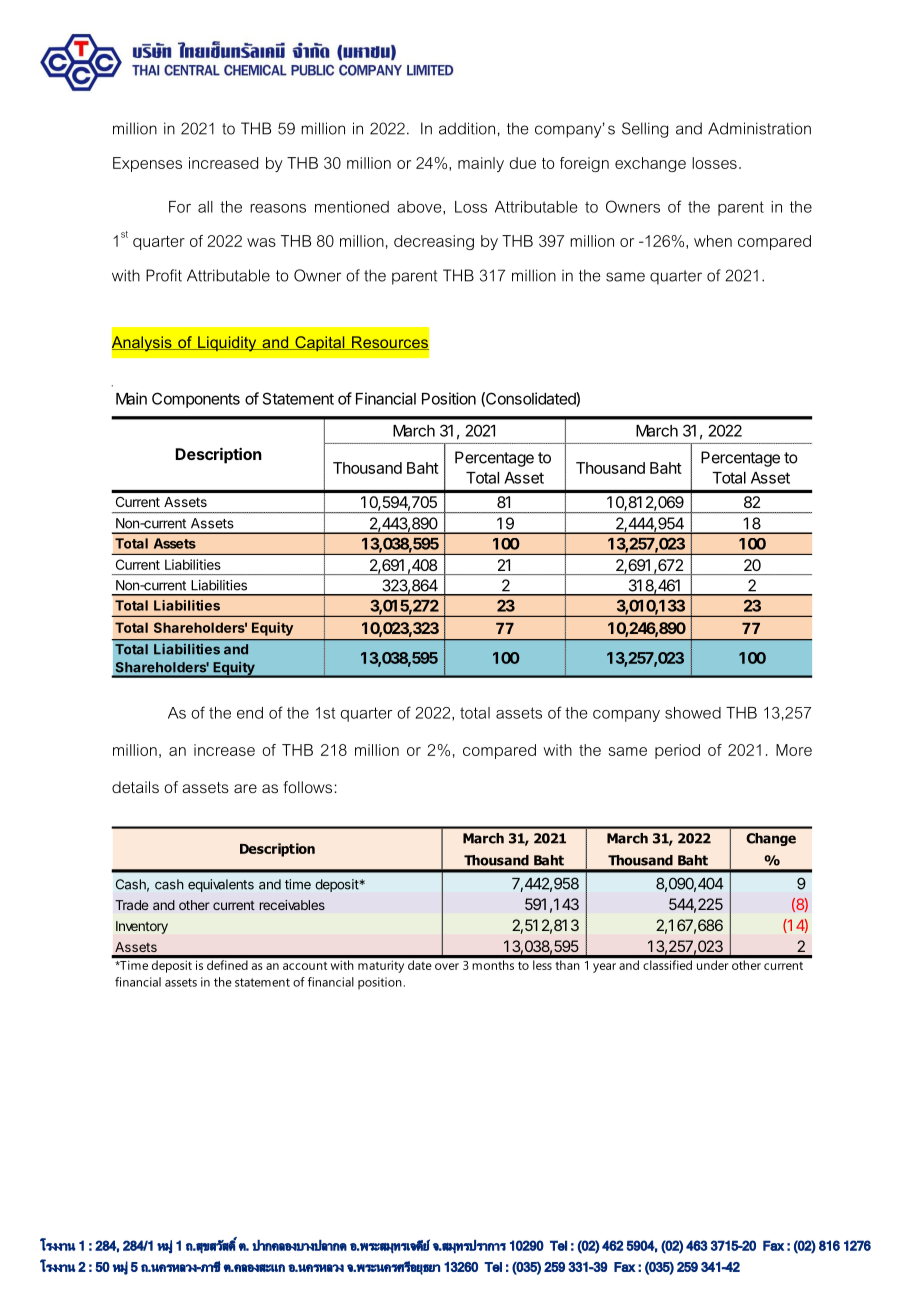 The image size is (924, 1308). What do you see at coordinates (447, 966) in the document?
I see `over` at bounding box center [447, 966].
